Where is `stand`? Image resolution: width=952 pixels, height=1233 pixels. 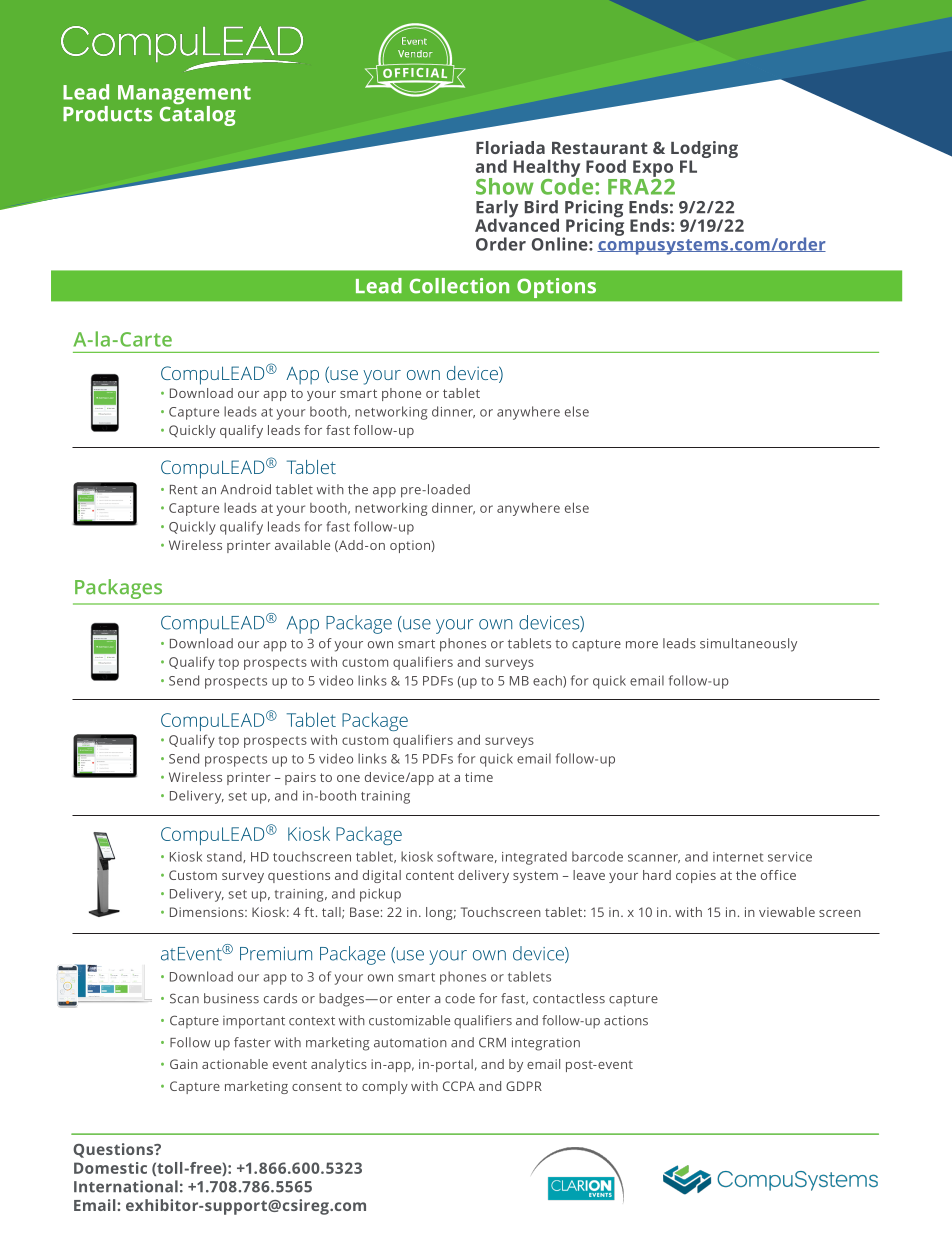
stand is located at coordinates (225, 857).
